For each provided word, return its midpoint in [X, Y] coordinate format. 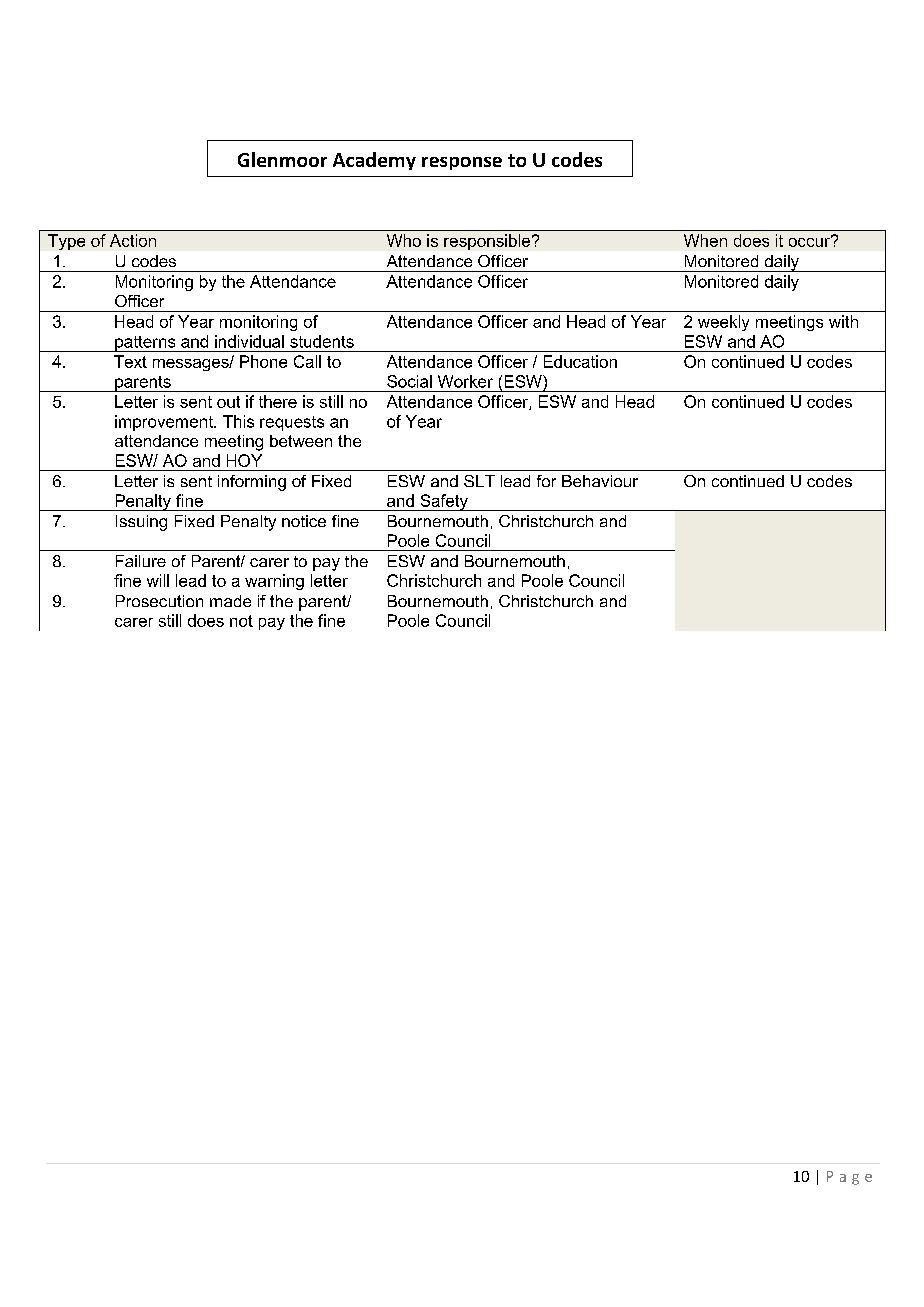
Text [130, 361]
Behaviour [600, 481]
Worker [465, 381]
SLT [479, 481]
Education [580, 361]
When [705, 240]
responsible [487, 242]
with [843, 321]
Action [133, 240]
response [462, 163]
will [158, 580]
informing [252, 483]
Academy [374, 161]
